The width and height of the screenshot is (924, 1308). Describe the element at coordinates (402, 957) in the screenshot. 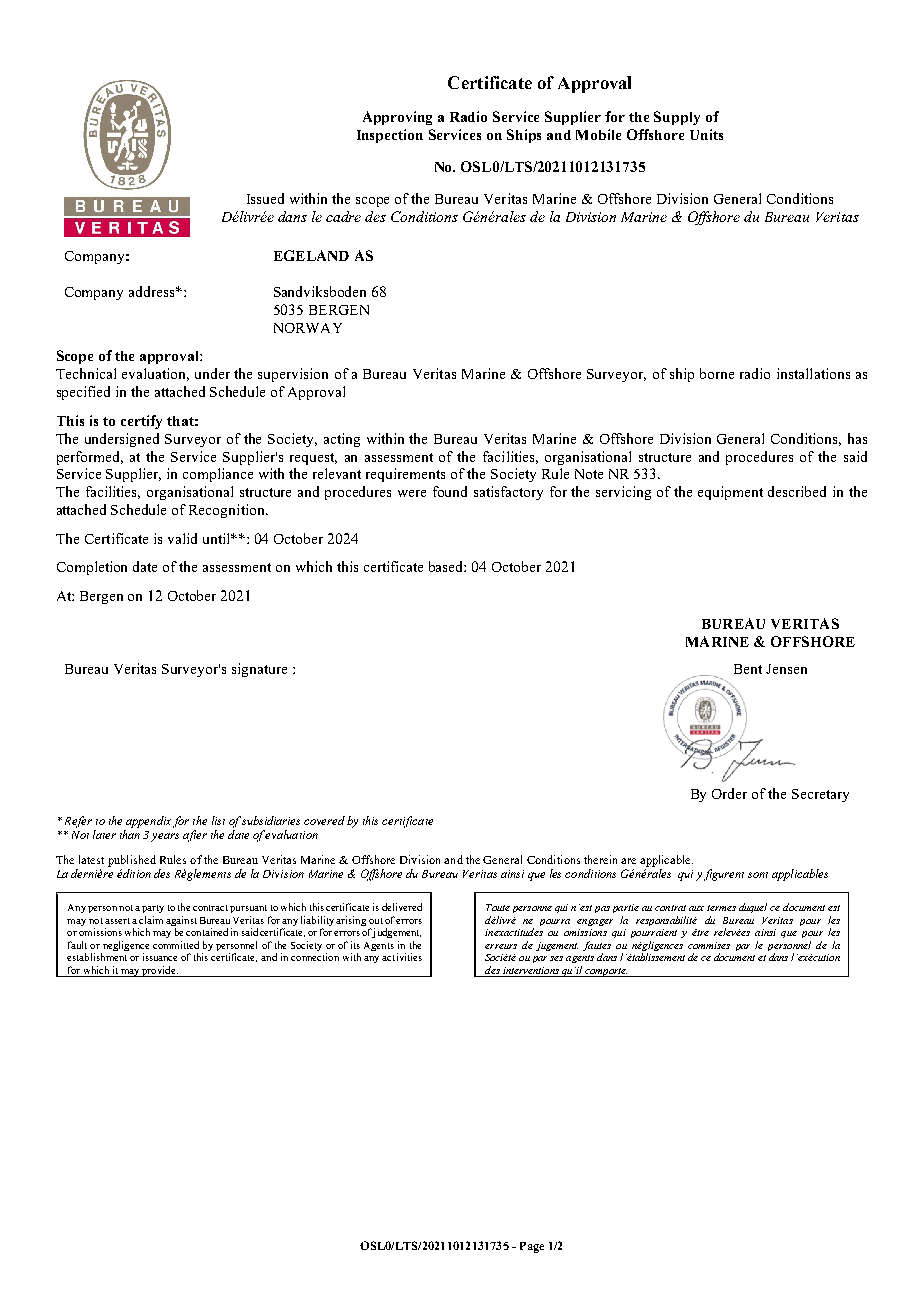

I see `activities` at that location.
